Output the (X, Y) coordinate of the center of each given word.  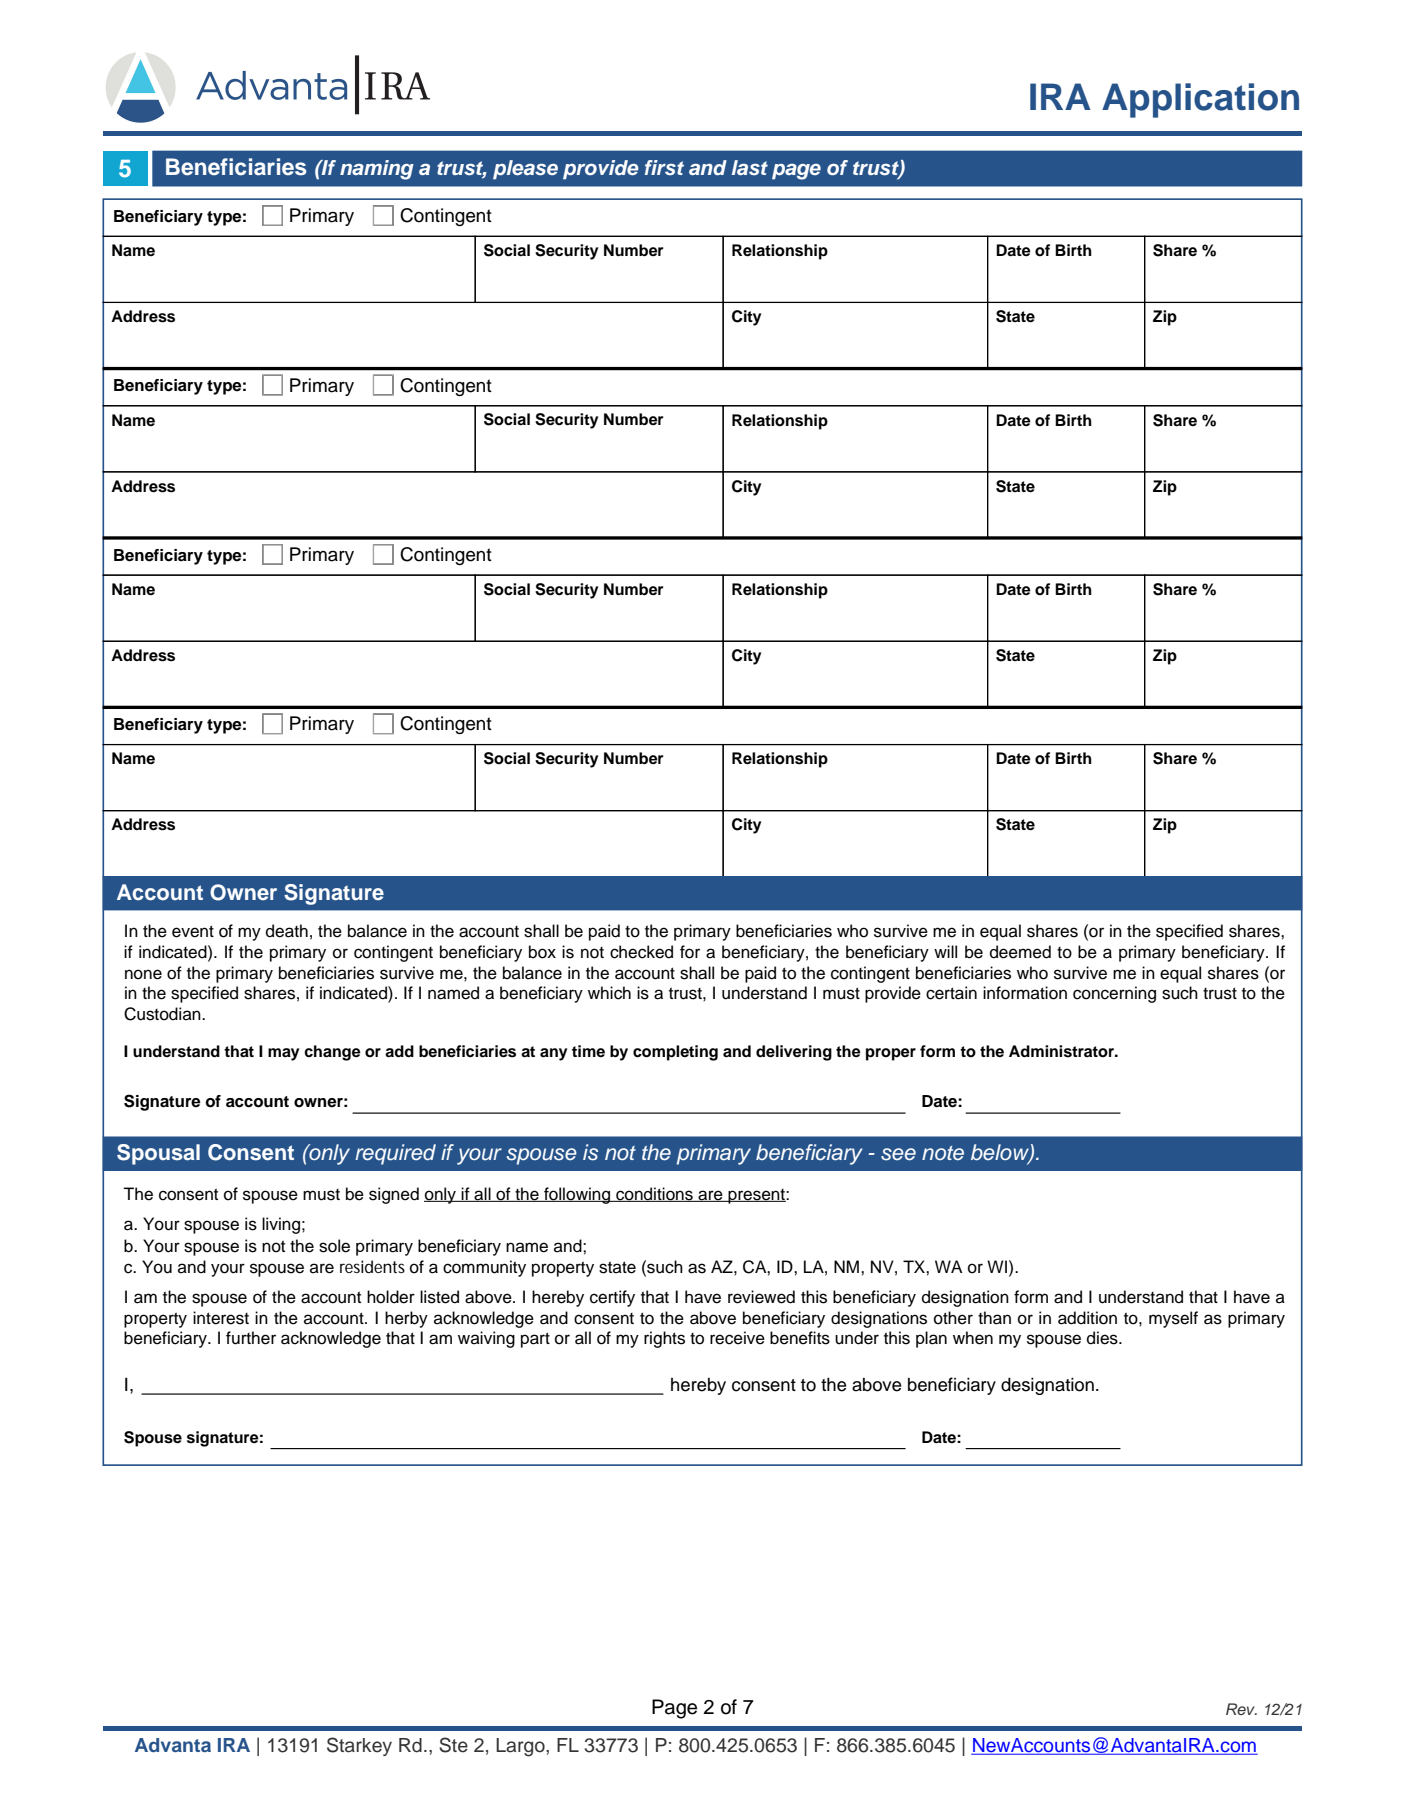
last (750, 167)
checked (641, 952)
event (193, 931)
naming (377, 170)
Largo (521, 1747)
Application (1200, 100)
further (251, 1338)
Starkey (359, 1746)
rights (664, 1339)
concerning (1114, 994)
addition (1087, 1318)
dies (1103, 1338)
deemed (1020, 952)
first (664, 167)
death (287, 931)
